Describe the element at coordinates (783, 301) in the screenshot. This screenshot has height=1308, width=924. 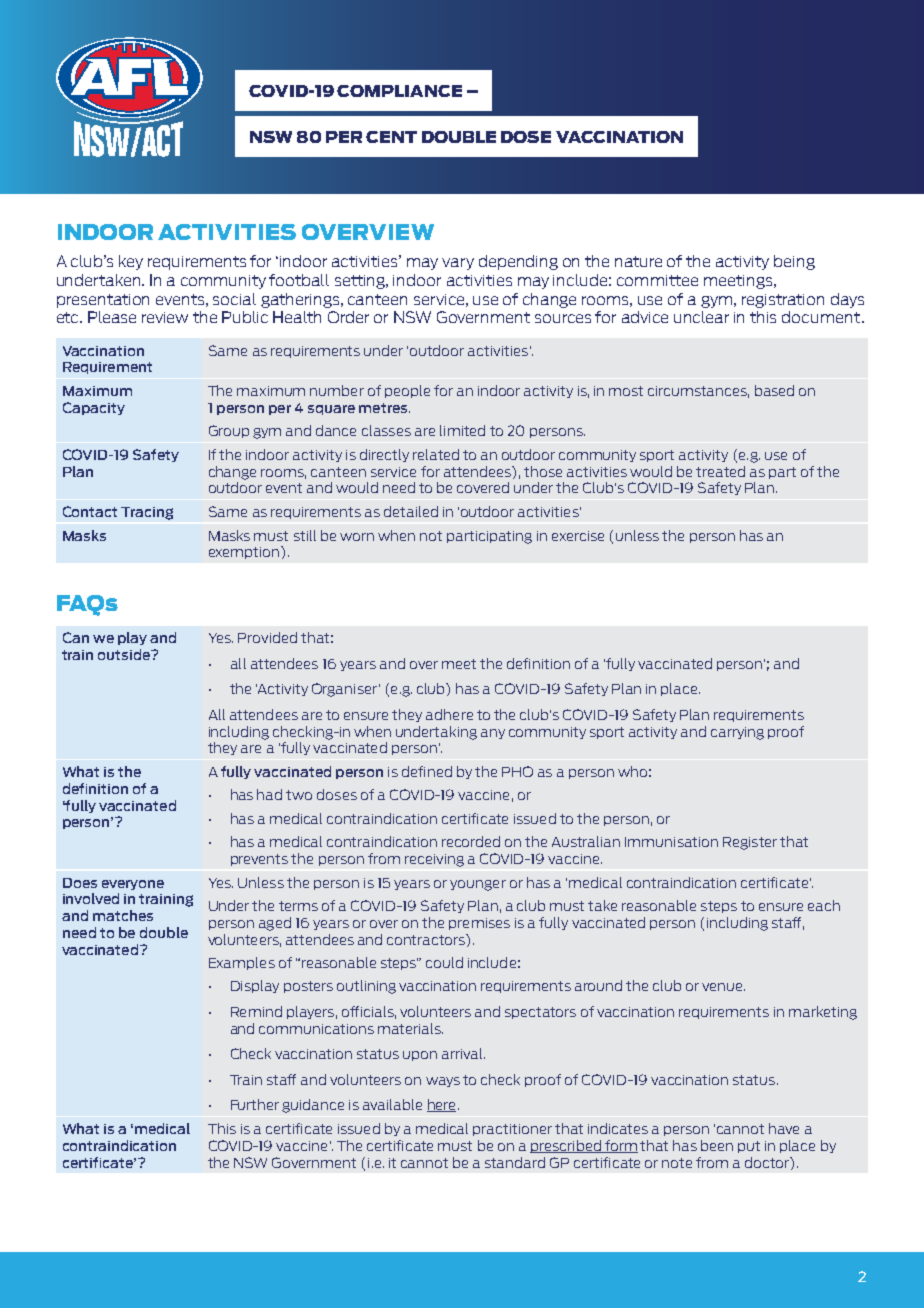
I see `registration` at that location.
